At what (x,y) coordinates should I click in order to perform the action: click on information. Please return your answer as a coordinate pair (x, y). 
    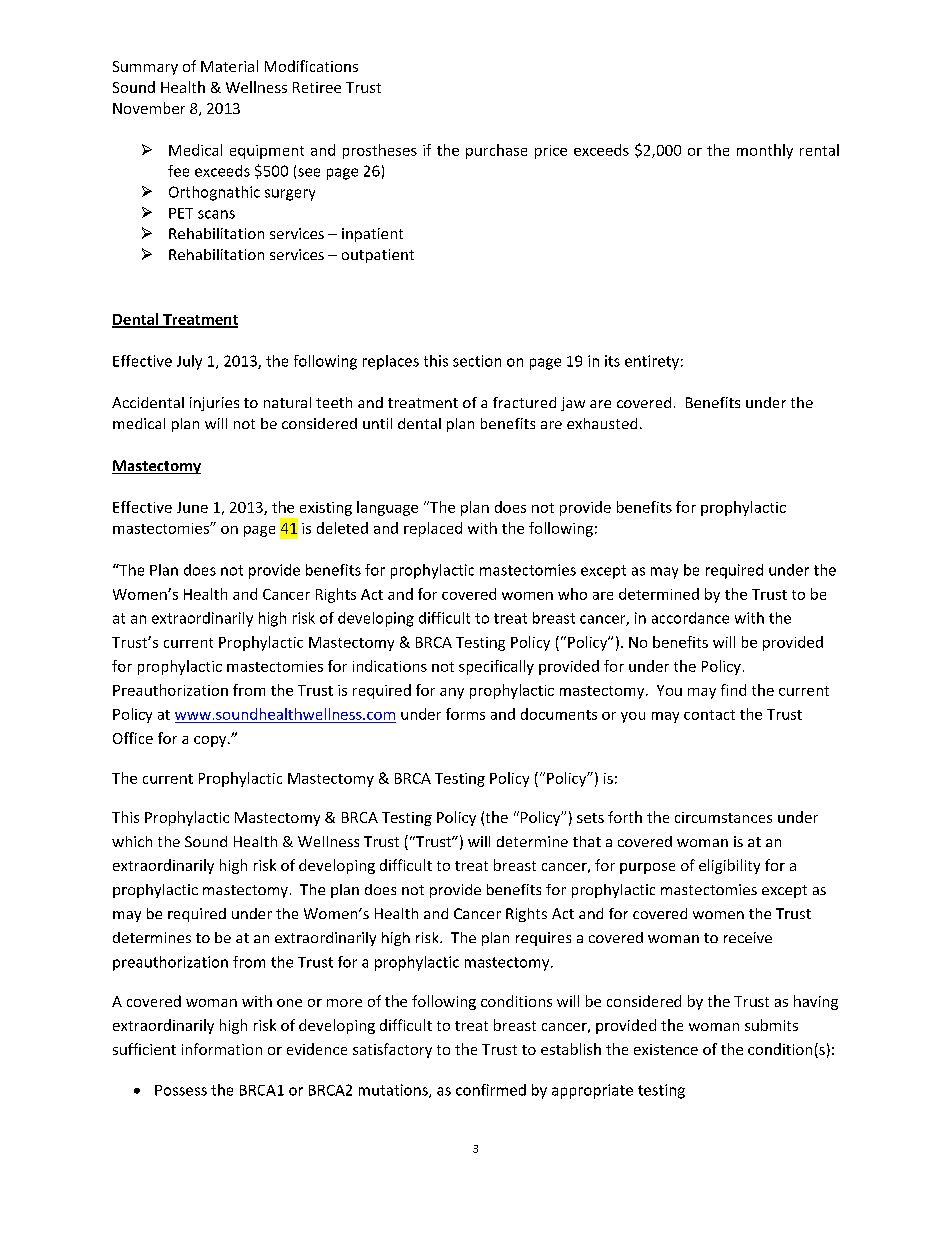
    Looking at the image, I should click on (222, 1049).
